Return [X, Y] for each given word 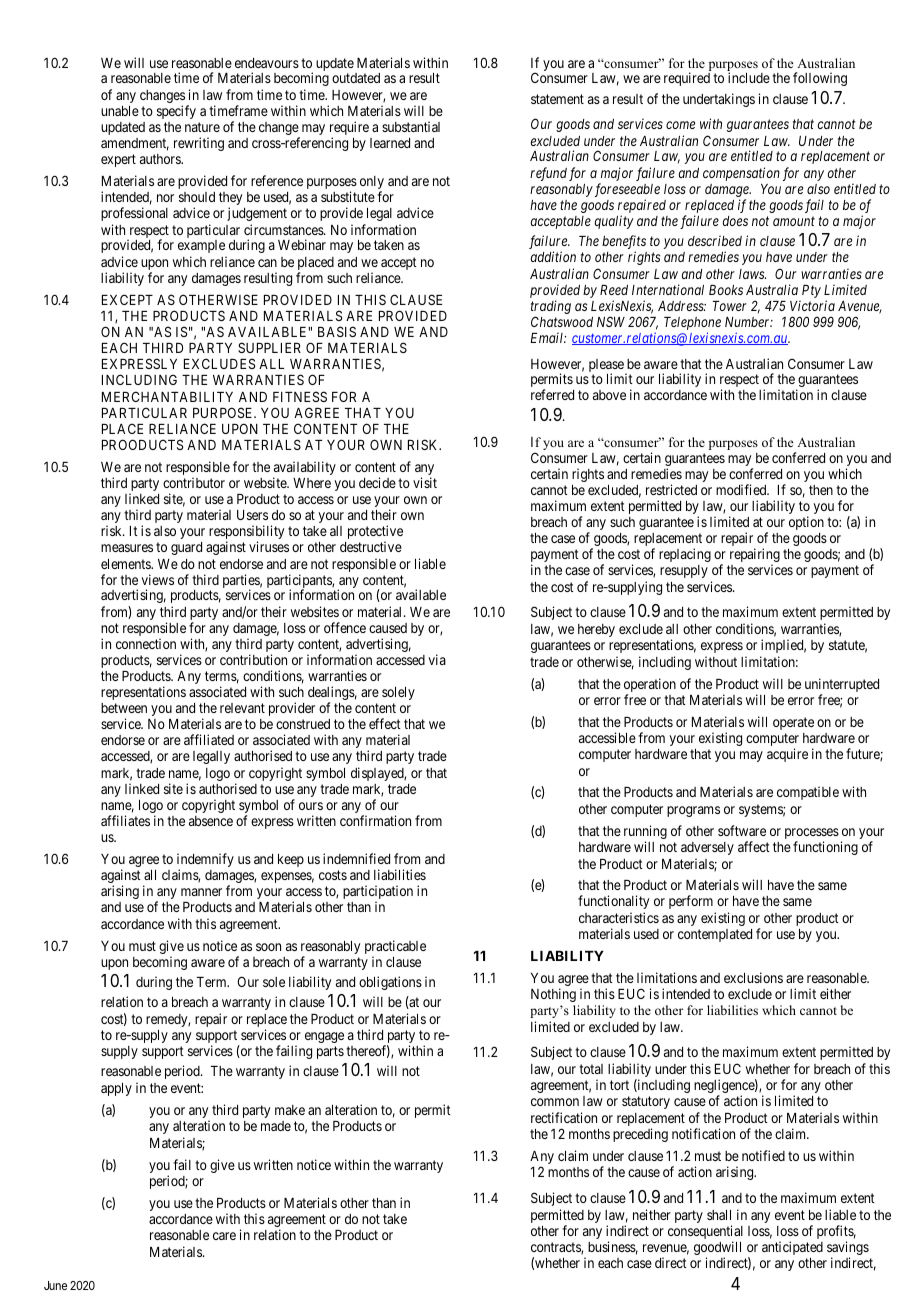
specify [176, 112]
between [124, 708]
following [820, 79]
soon [268, 947]
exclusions [753, 977]
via [437, 659]
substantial [411, 126]
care [224, 1236]
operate [793, 723]
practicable [395, 948]
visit [425, 482]
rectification [564, 1117]
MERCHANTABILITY [167, 396]
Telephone [692, 325]
